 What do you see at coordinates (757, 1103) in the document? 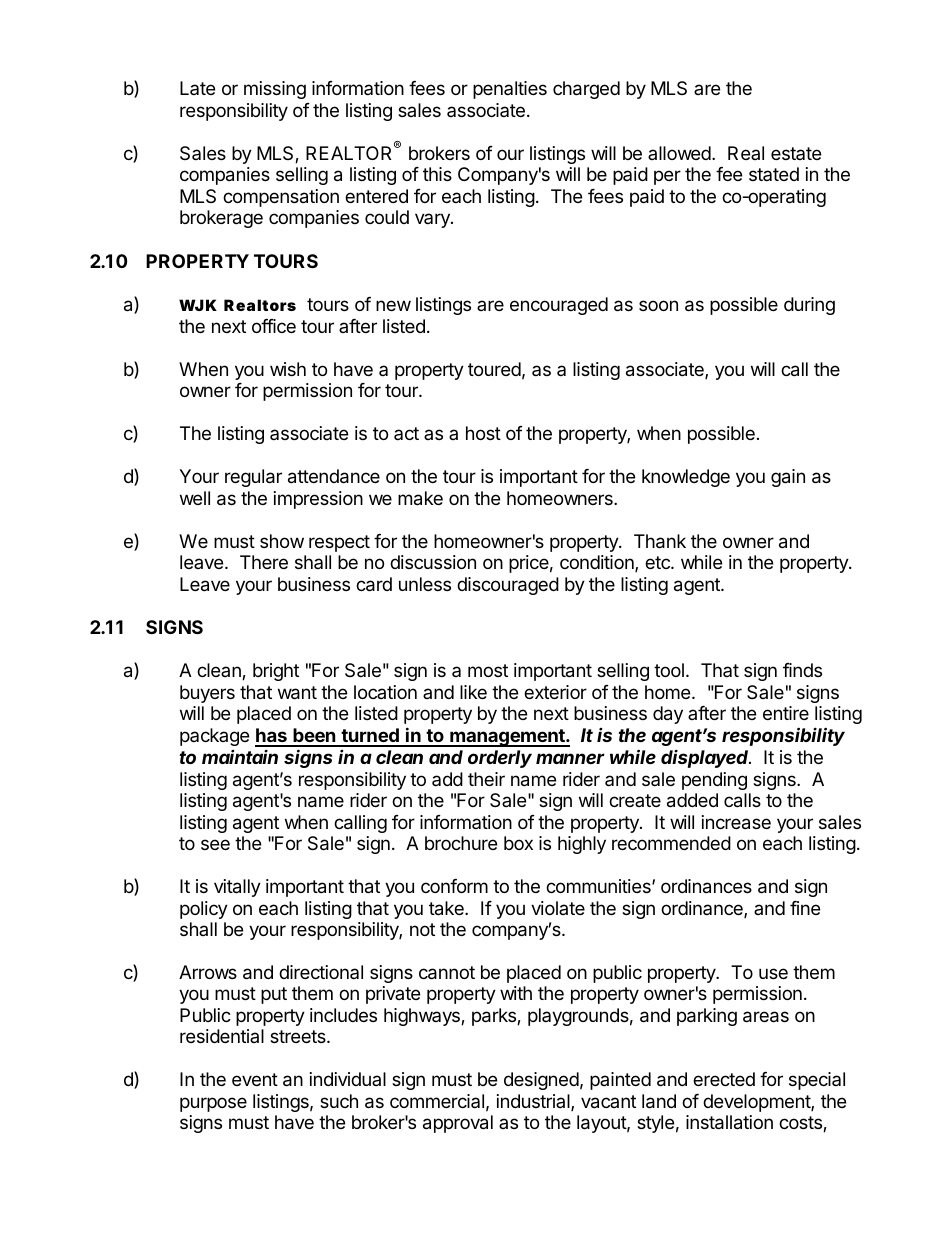
I see `development` at bounding box center [757, 1103].
